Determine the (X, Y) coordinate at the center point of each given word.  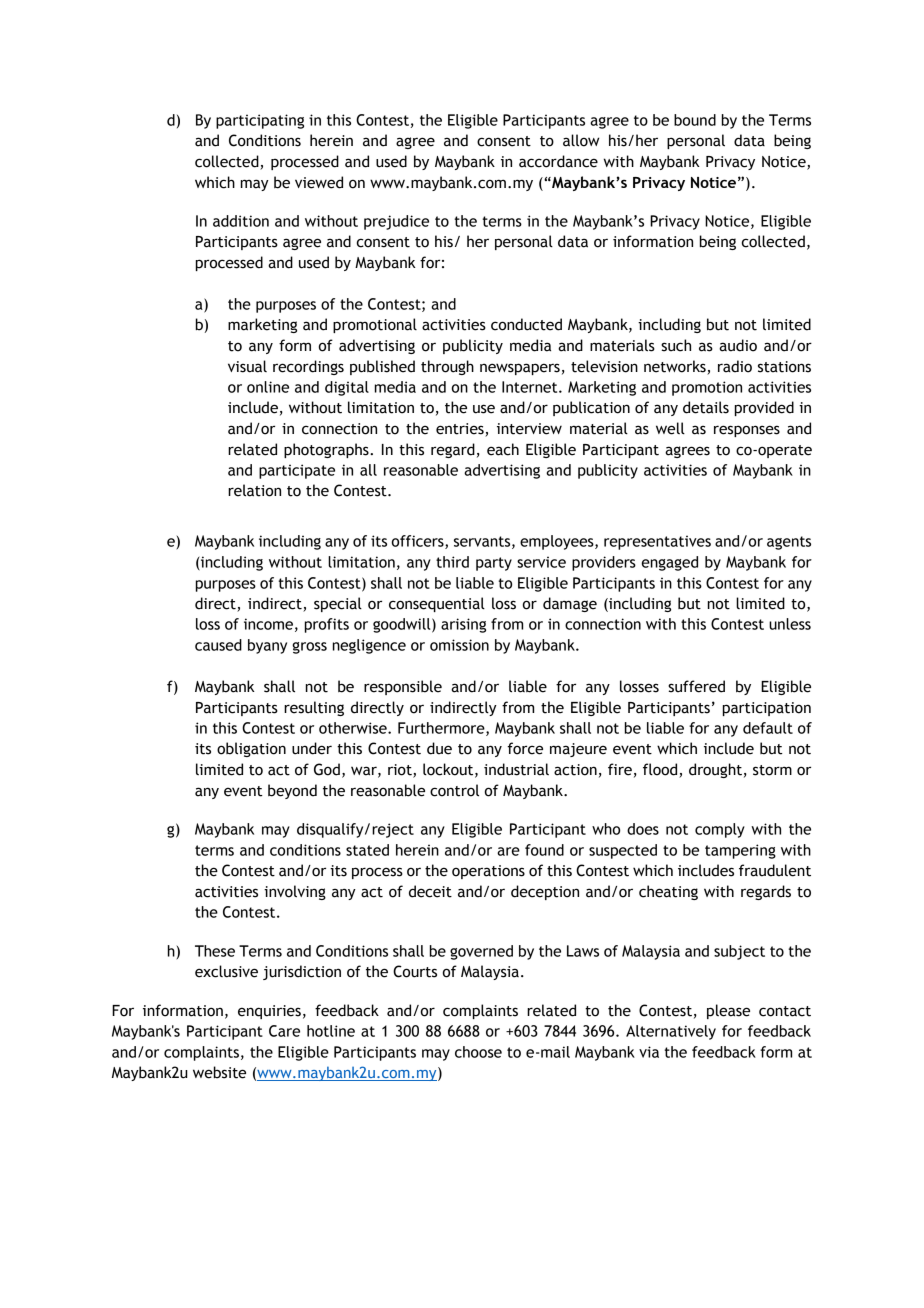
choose (478, 1052)
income (268, 624)
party (494, 564)
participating (260, 121)
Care (284, 1031)
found (544, 850)
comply (720, 830)
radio (735, 366)
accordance (558, 161)
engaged (670, 563)
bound (695, 120)
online (268, 387)
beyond (292, 791)
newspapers (520, 369)
